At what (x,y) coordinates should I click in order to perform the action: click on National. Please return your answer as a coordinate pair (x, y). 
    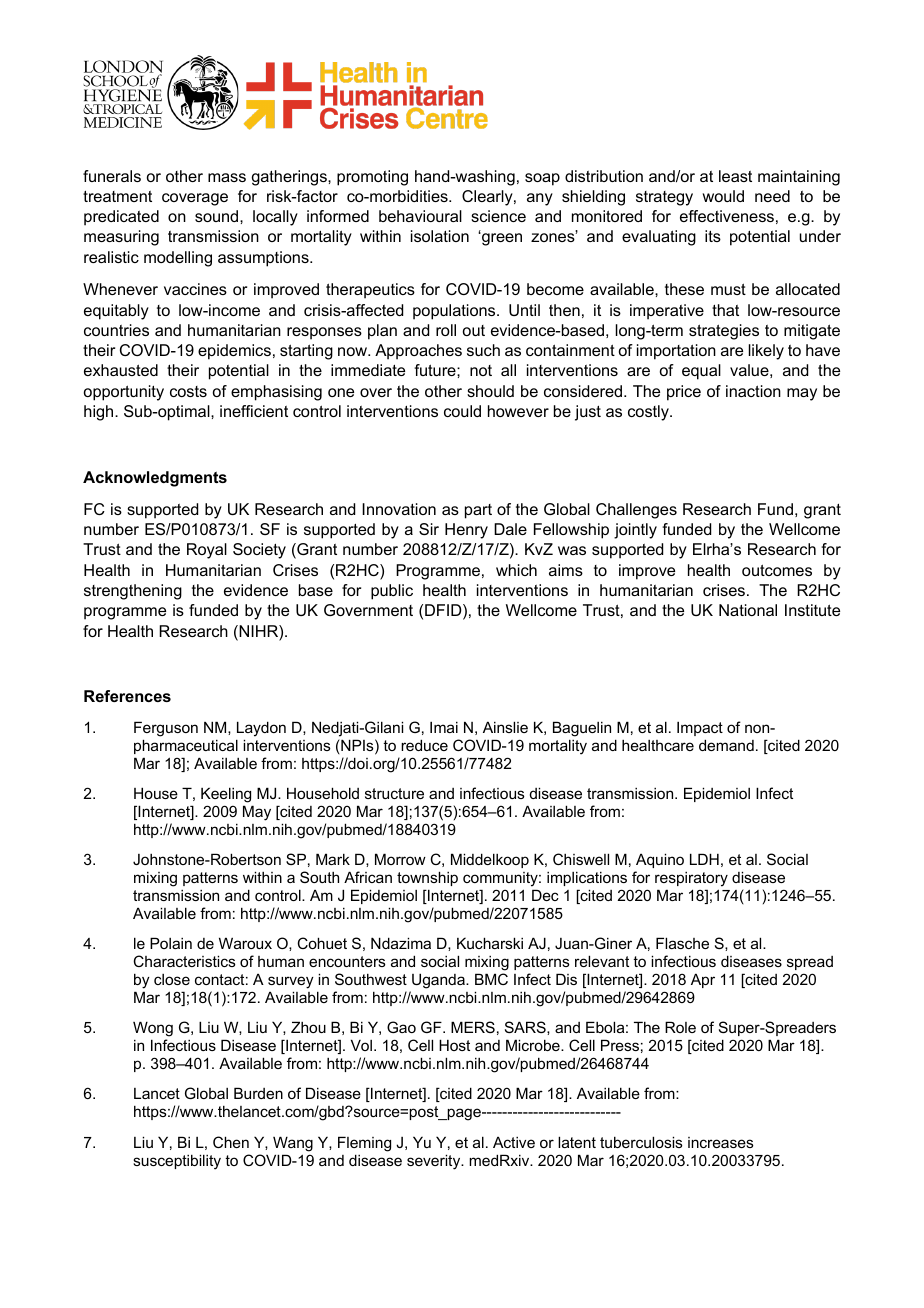
    Looking at the image, I should click on (748, 610).
